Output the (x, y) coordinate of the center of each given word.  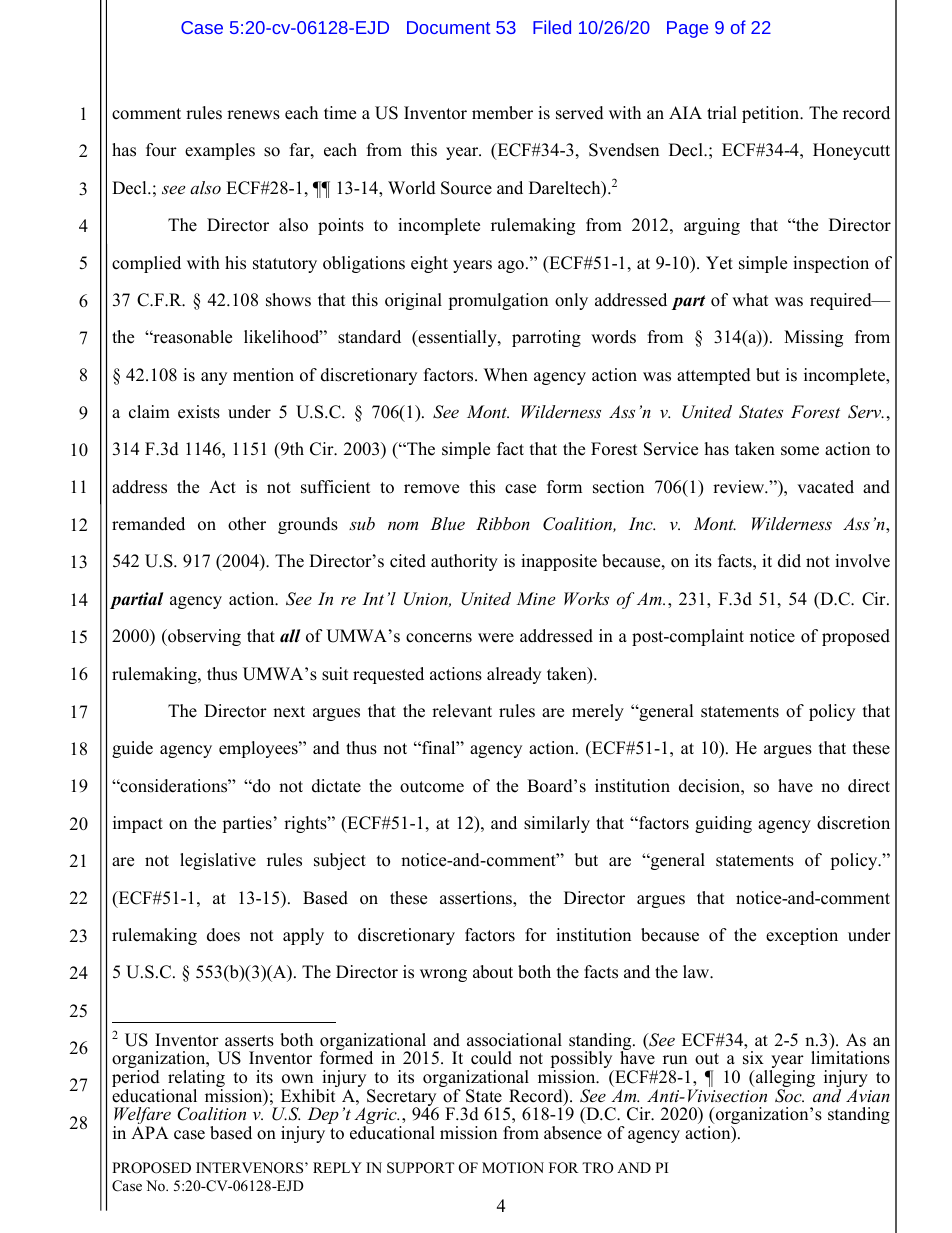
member (502, 113)
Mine (535, 598)
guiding (723, 824)
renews (253, 115)
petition (772, 114)
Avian (868, 1095)
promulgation (498, 301)
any (214, 378)
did (789, 561)
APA (150, 1132)
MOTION (513, 1168)
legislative (218, 861)
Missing (813, 338)
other (247, 524)
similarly (557, 824)
